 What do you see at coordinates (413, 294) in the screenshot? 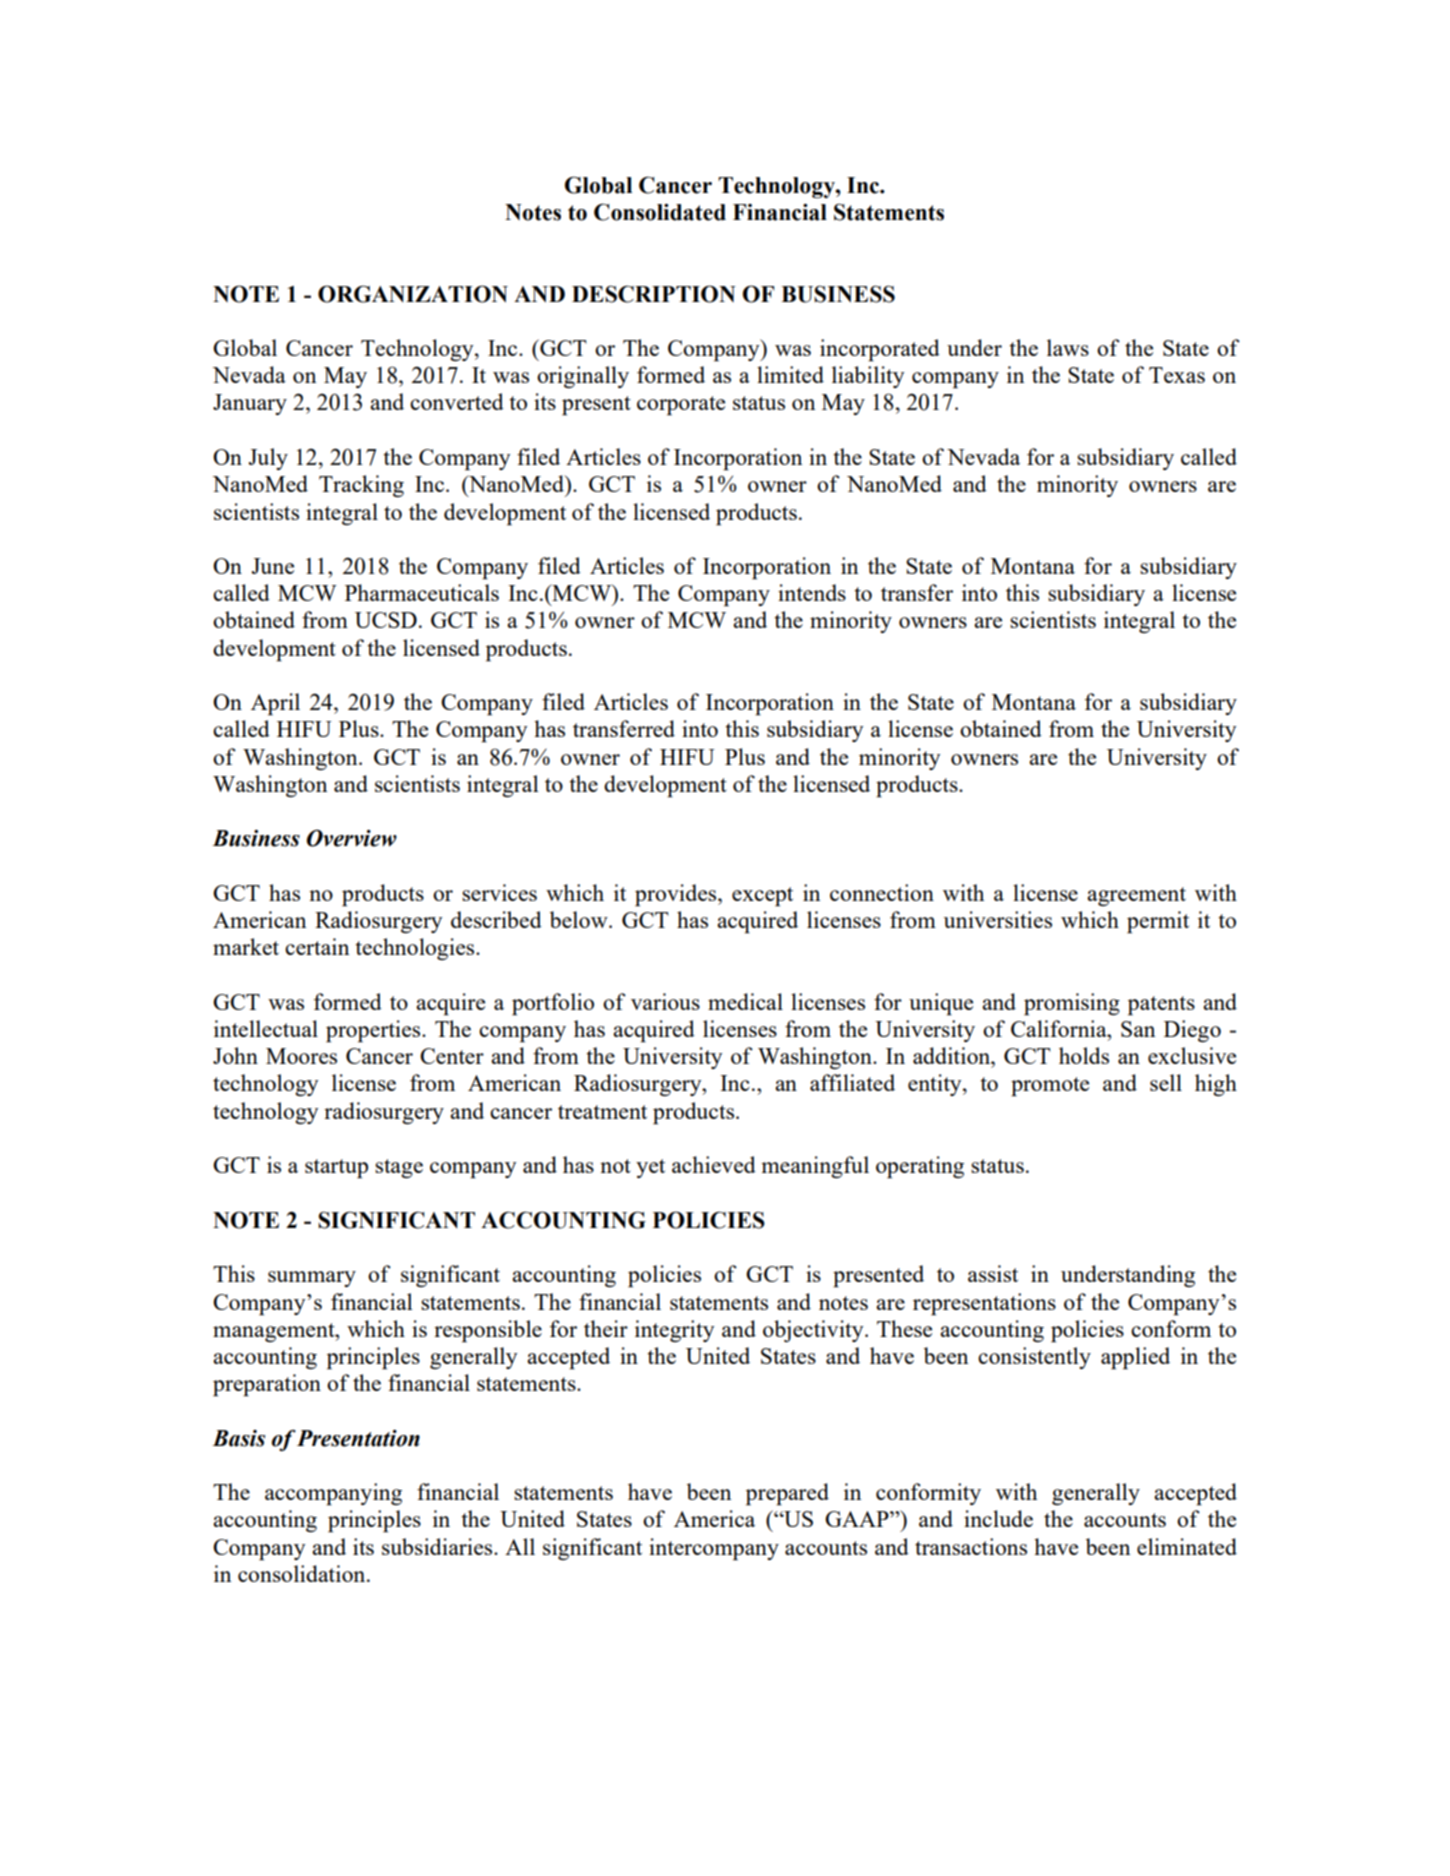
I see `ORGANIZATION` at bounding box center [413, 294].
